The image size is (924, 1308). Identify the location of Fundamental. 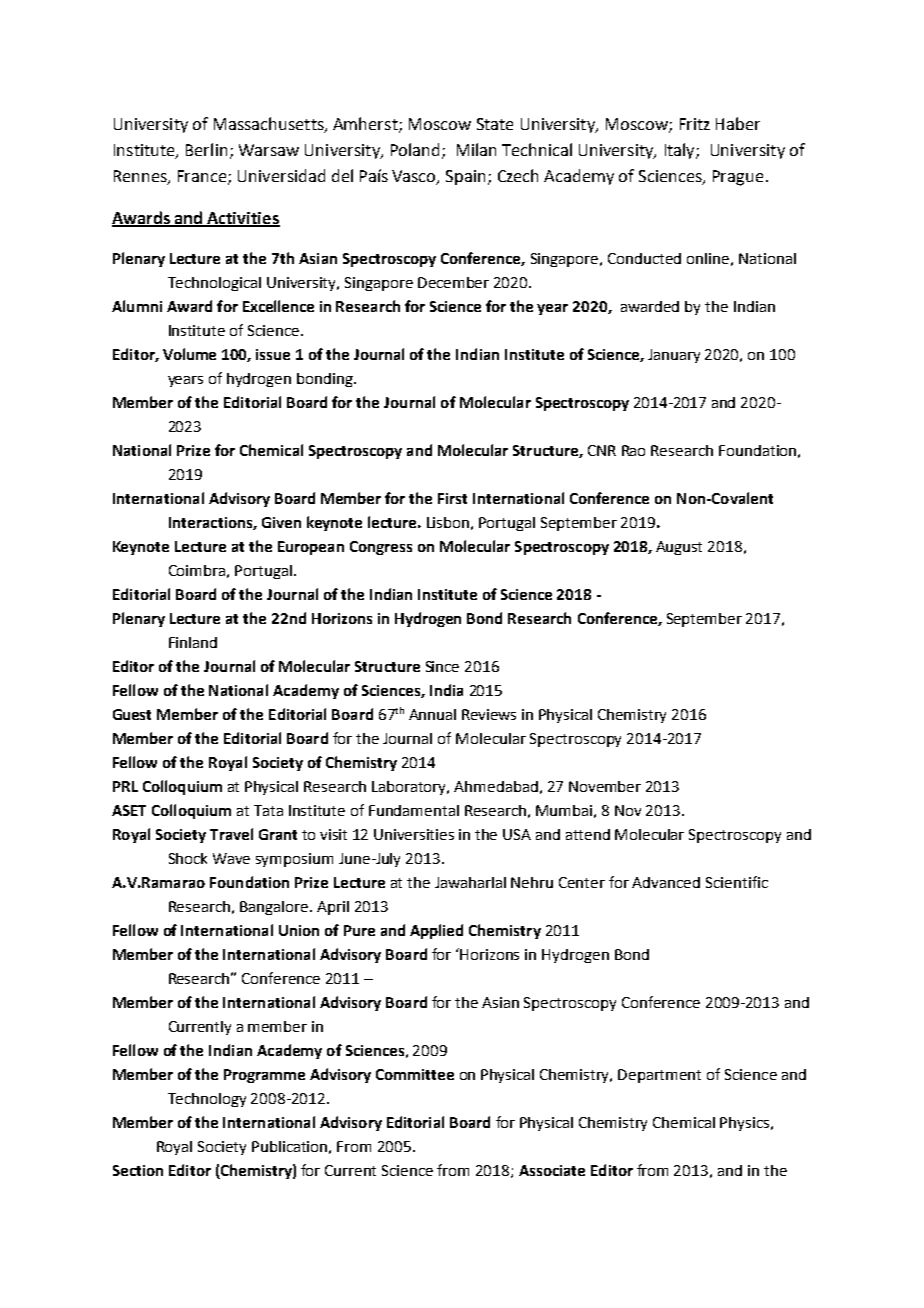
(414, 810).
